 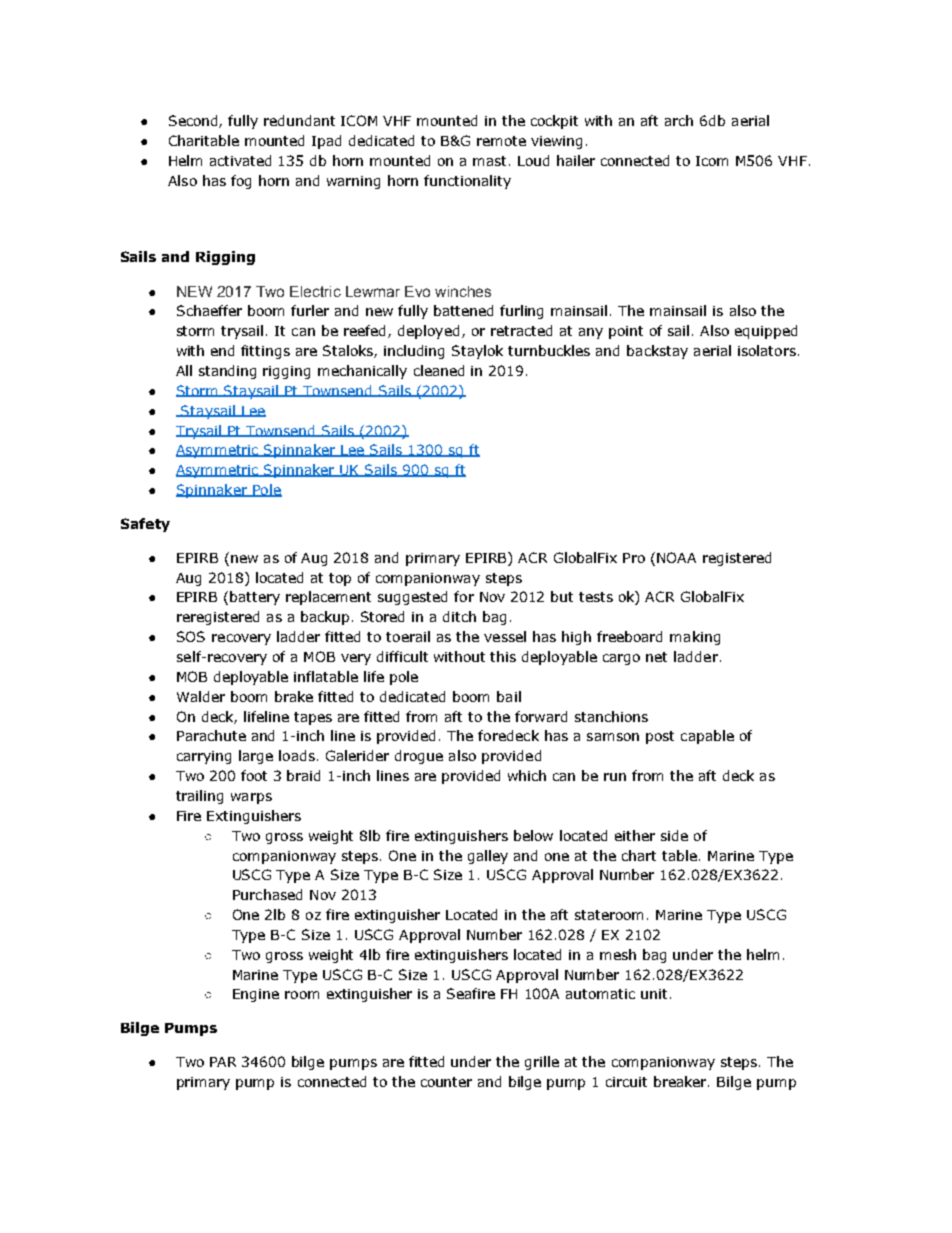 What do you see at coordinates (489, 161) in the screenshot?
I see `mast` at bounding box center [489, 161].
